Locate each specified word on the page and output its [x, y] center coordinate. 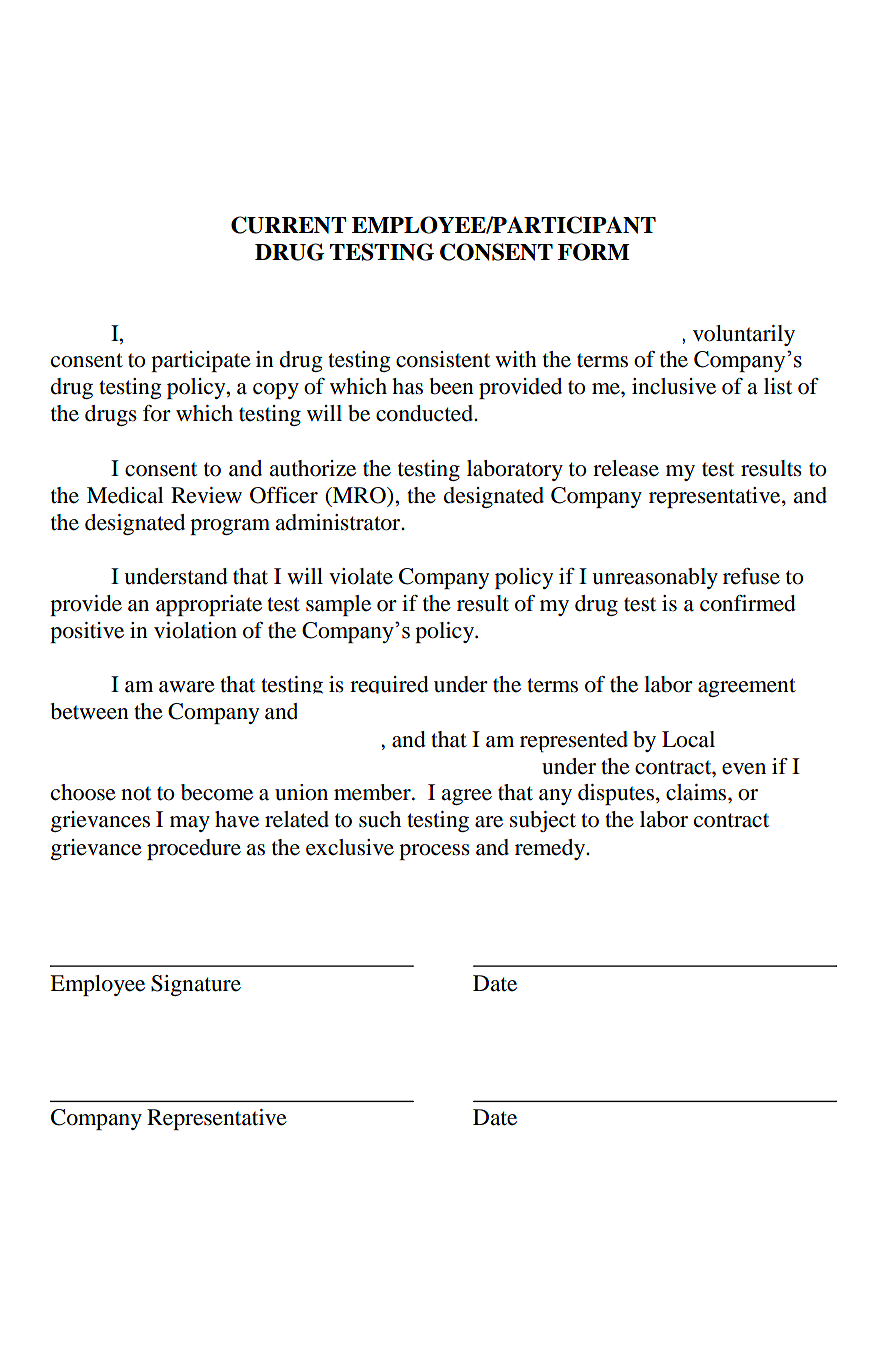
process [434, 852]
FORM [593, 252]
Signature [196, 985]
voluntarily [744, 335]
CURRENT [288, 225]
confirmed [748, 603]
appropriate [209, 605]
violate [361, 576]
